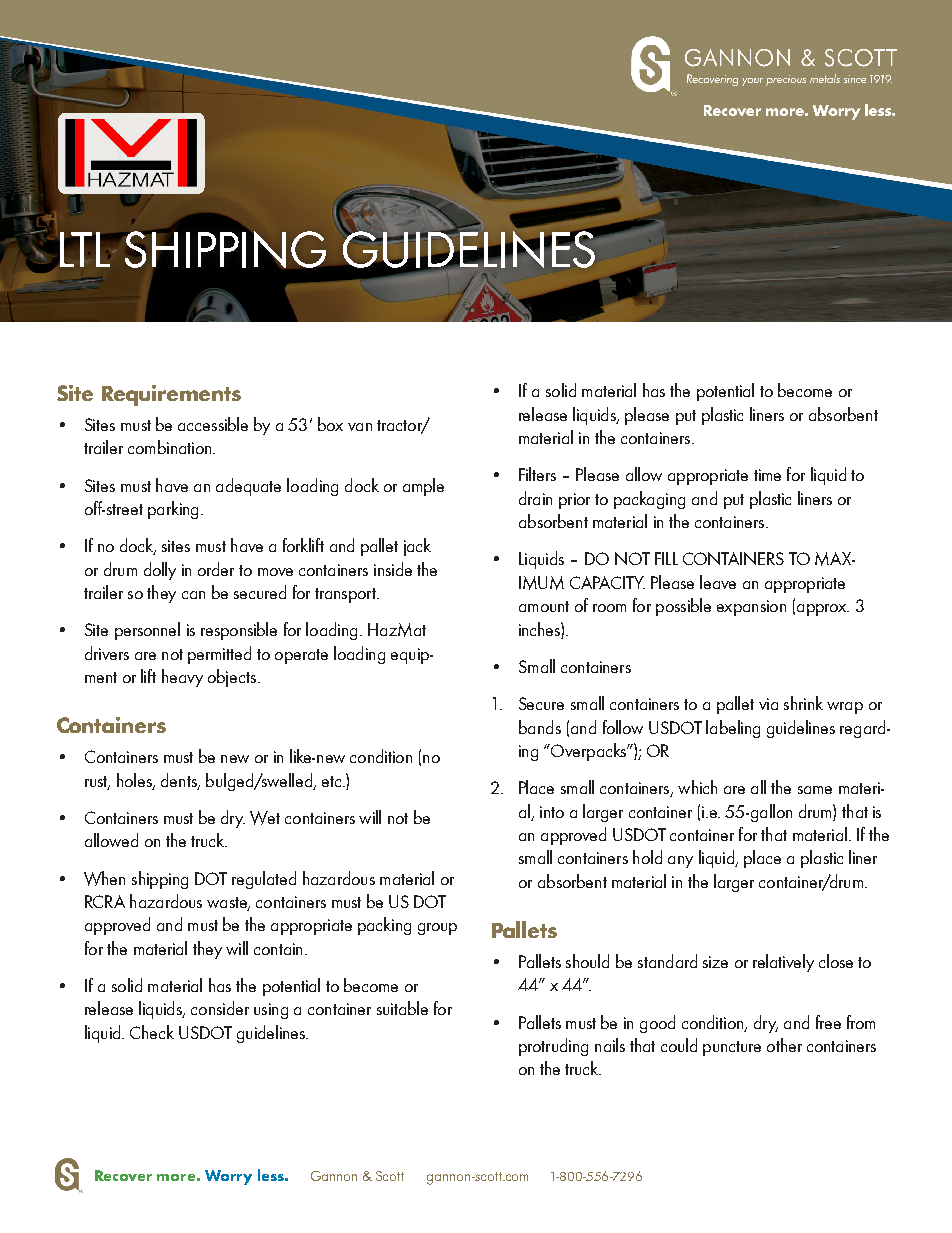  What do you see at coordinates (228, 1177) in the screenshot?
I see `Worry` at bounding box center [228, 1177].
